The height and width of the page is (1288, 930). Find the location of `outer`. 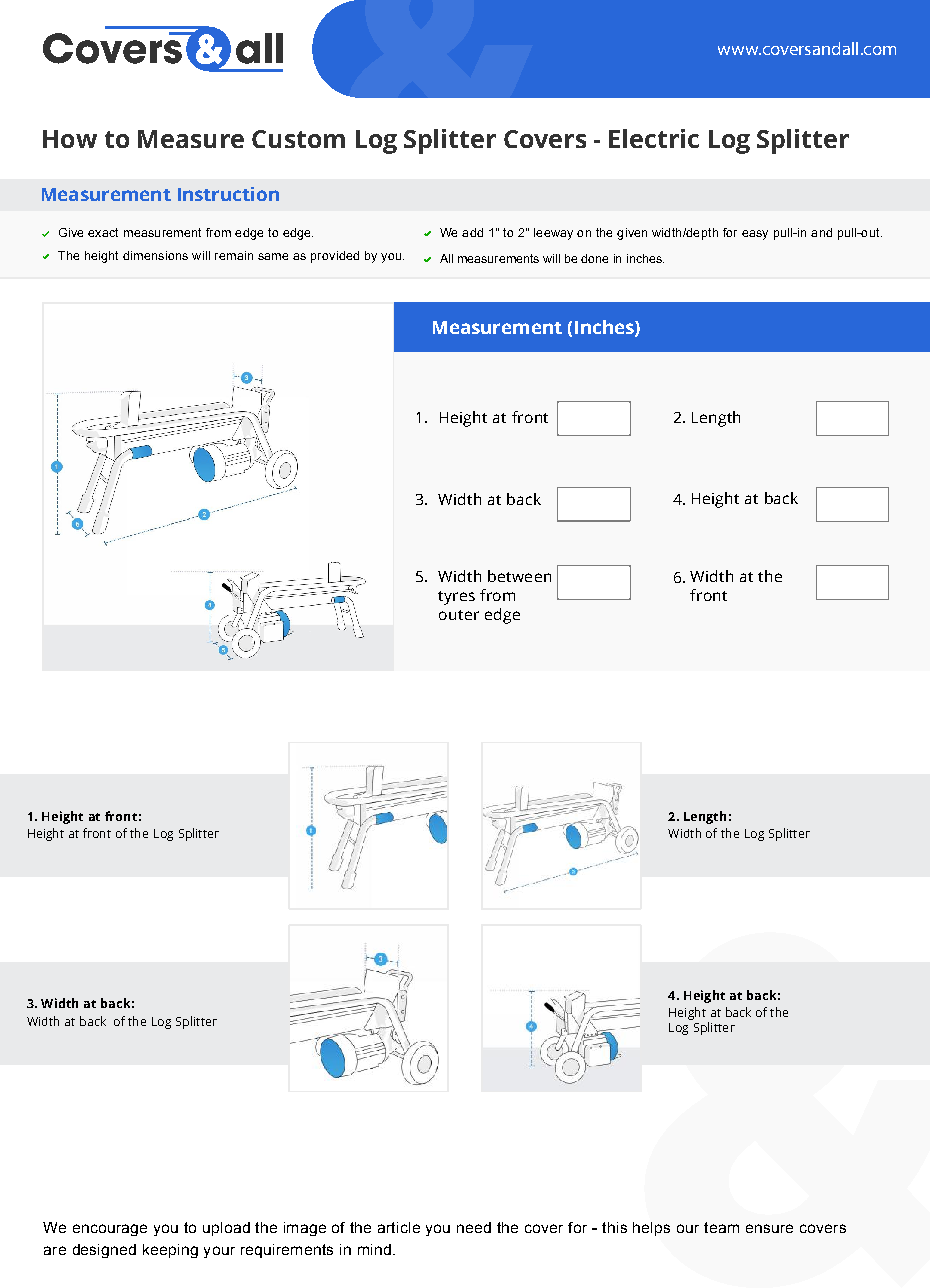

outer is located at coordinates (459, 615).
